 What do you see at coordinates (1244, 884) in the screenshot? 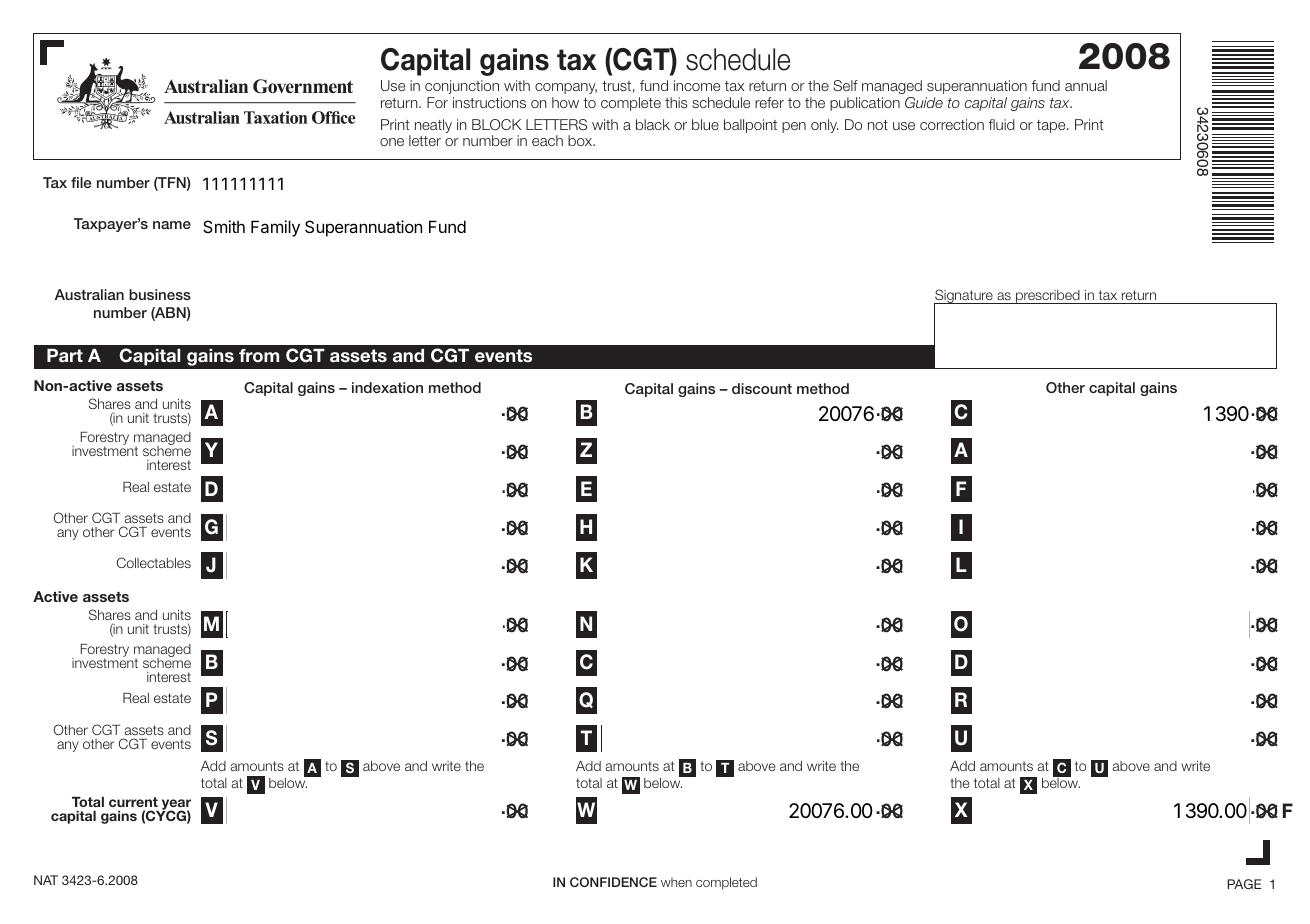
I see `PAGE` at bounding box center [1244, 884].
